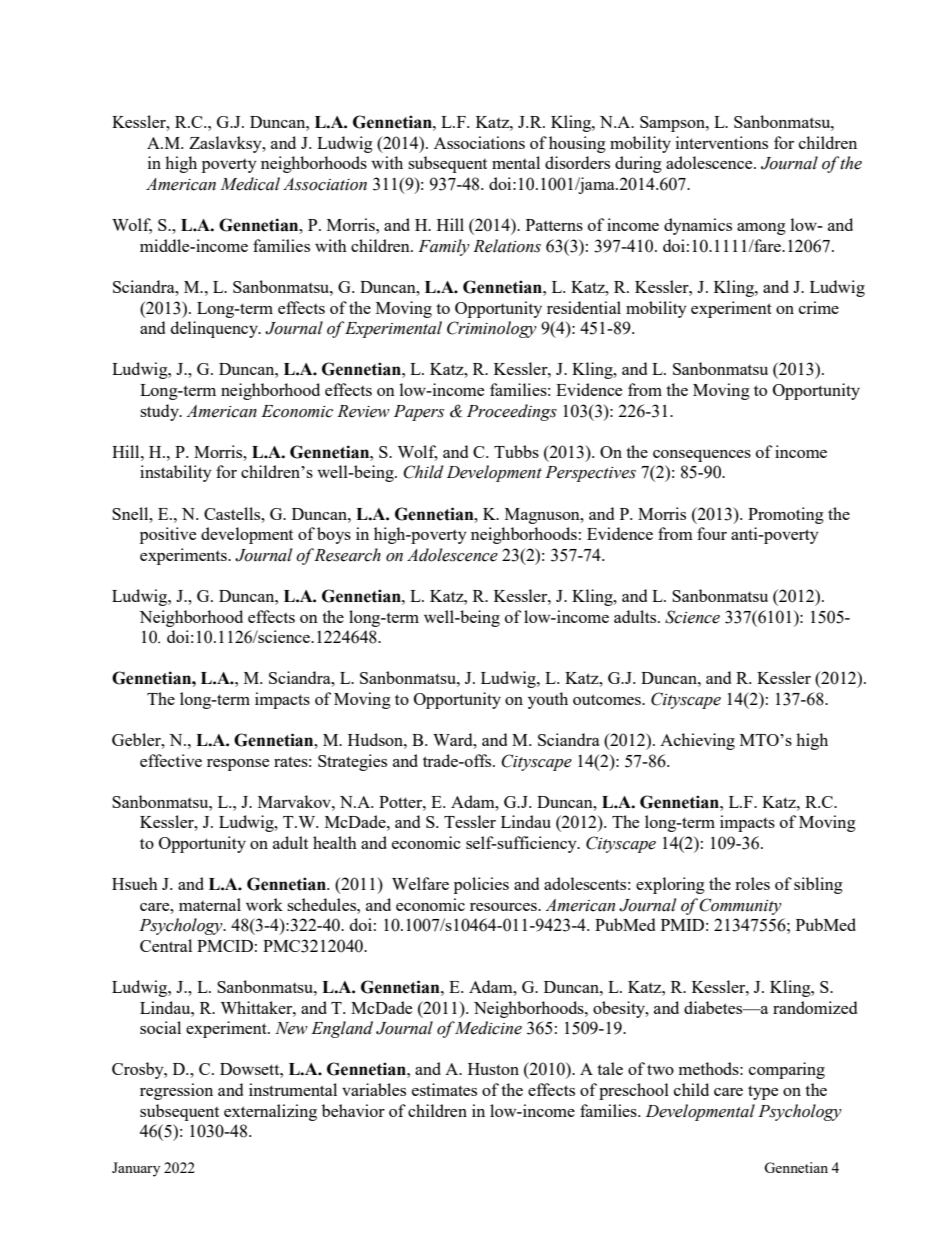 The image size is (952, 1233). What do you see at coordinates (577, 162) in the screenshot?
I see `disorders` at bounding box center [577, 162].
